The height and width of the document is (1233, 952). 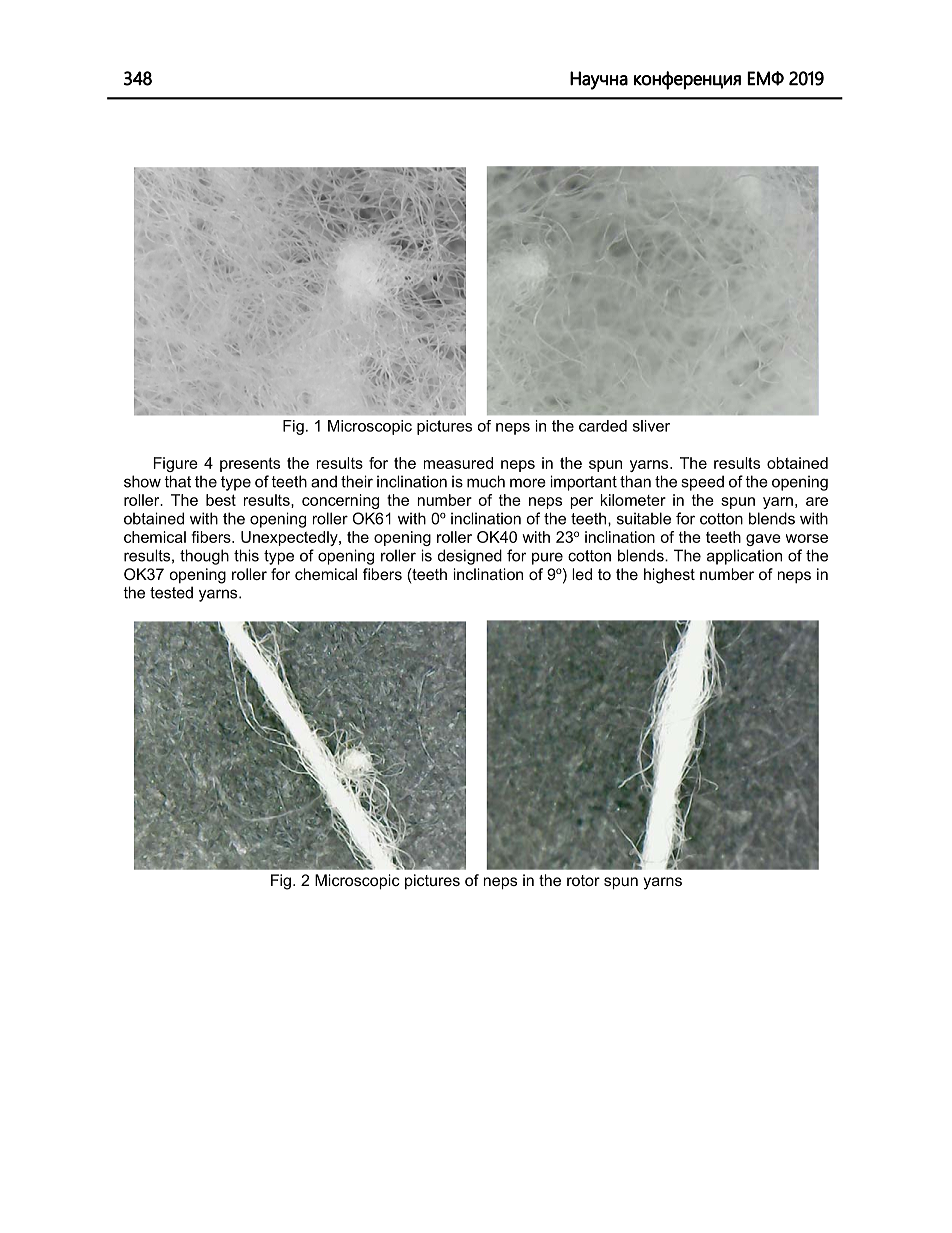 What do you see at coordinates (458, 463) in the document?
I see `measured` at bounding box center [458, 463].
